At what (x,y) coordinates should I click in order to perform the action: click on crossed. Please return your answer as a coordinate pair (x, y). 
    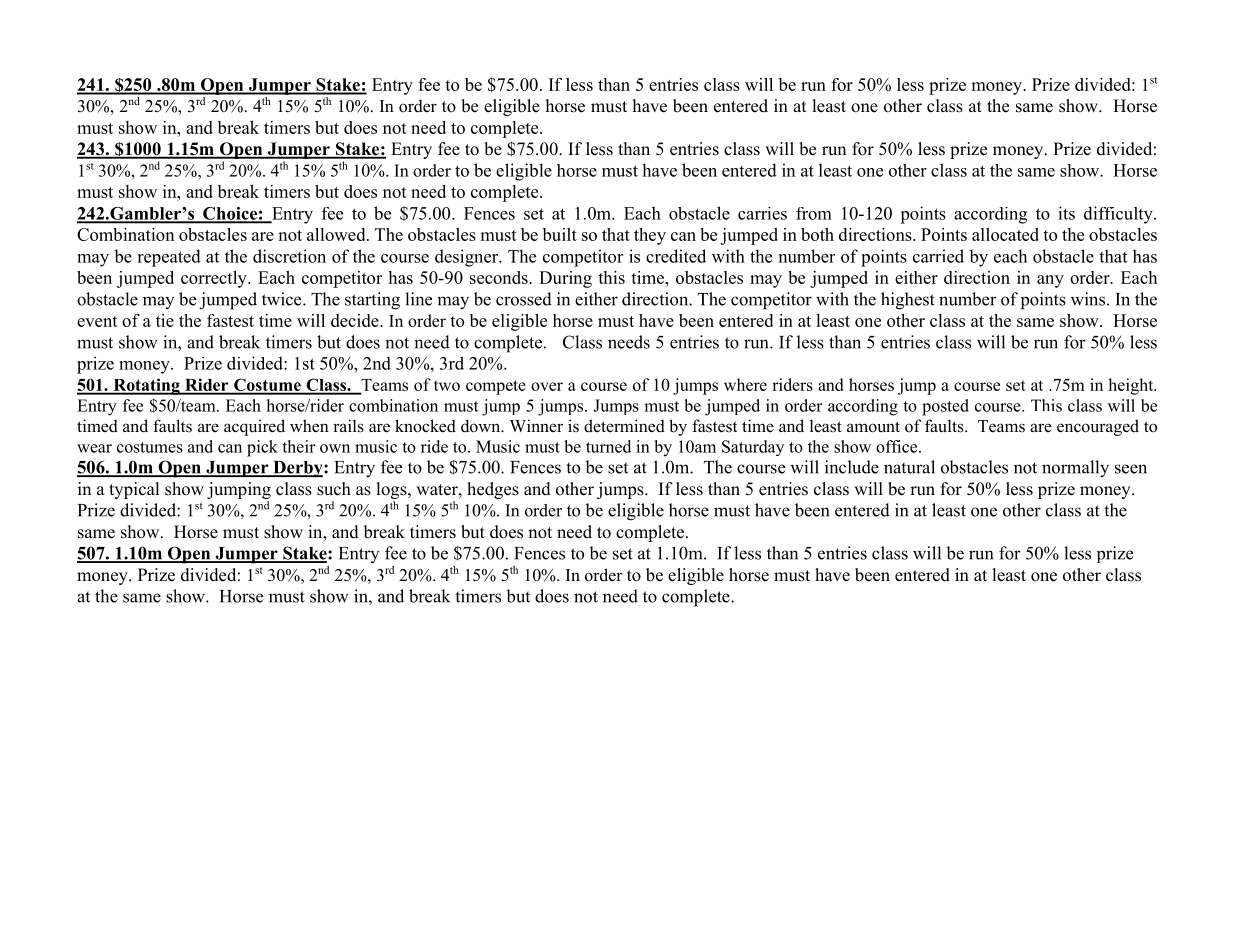
    Looking at the image, I should click on (524, 299).
